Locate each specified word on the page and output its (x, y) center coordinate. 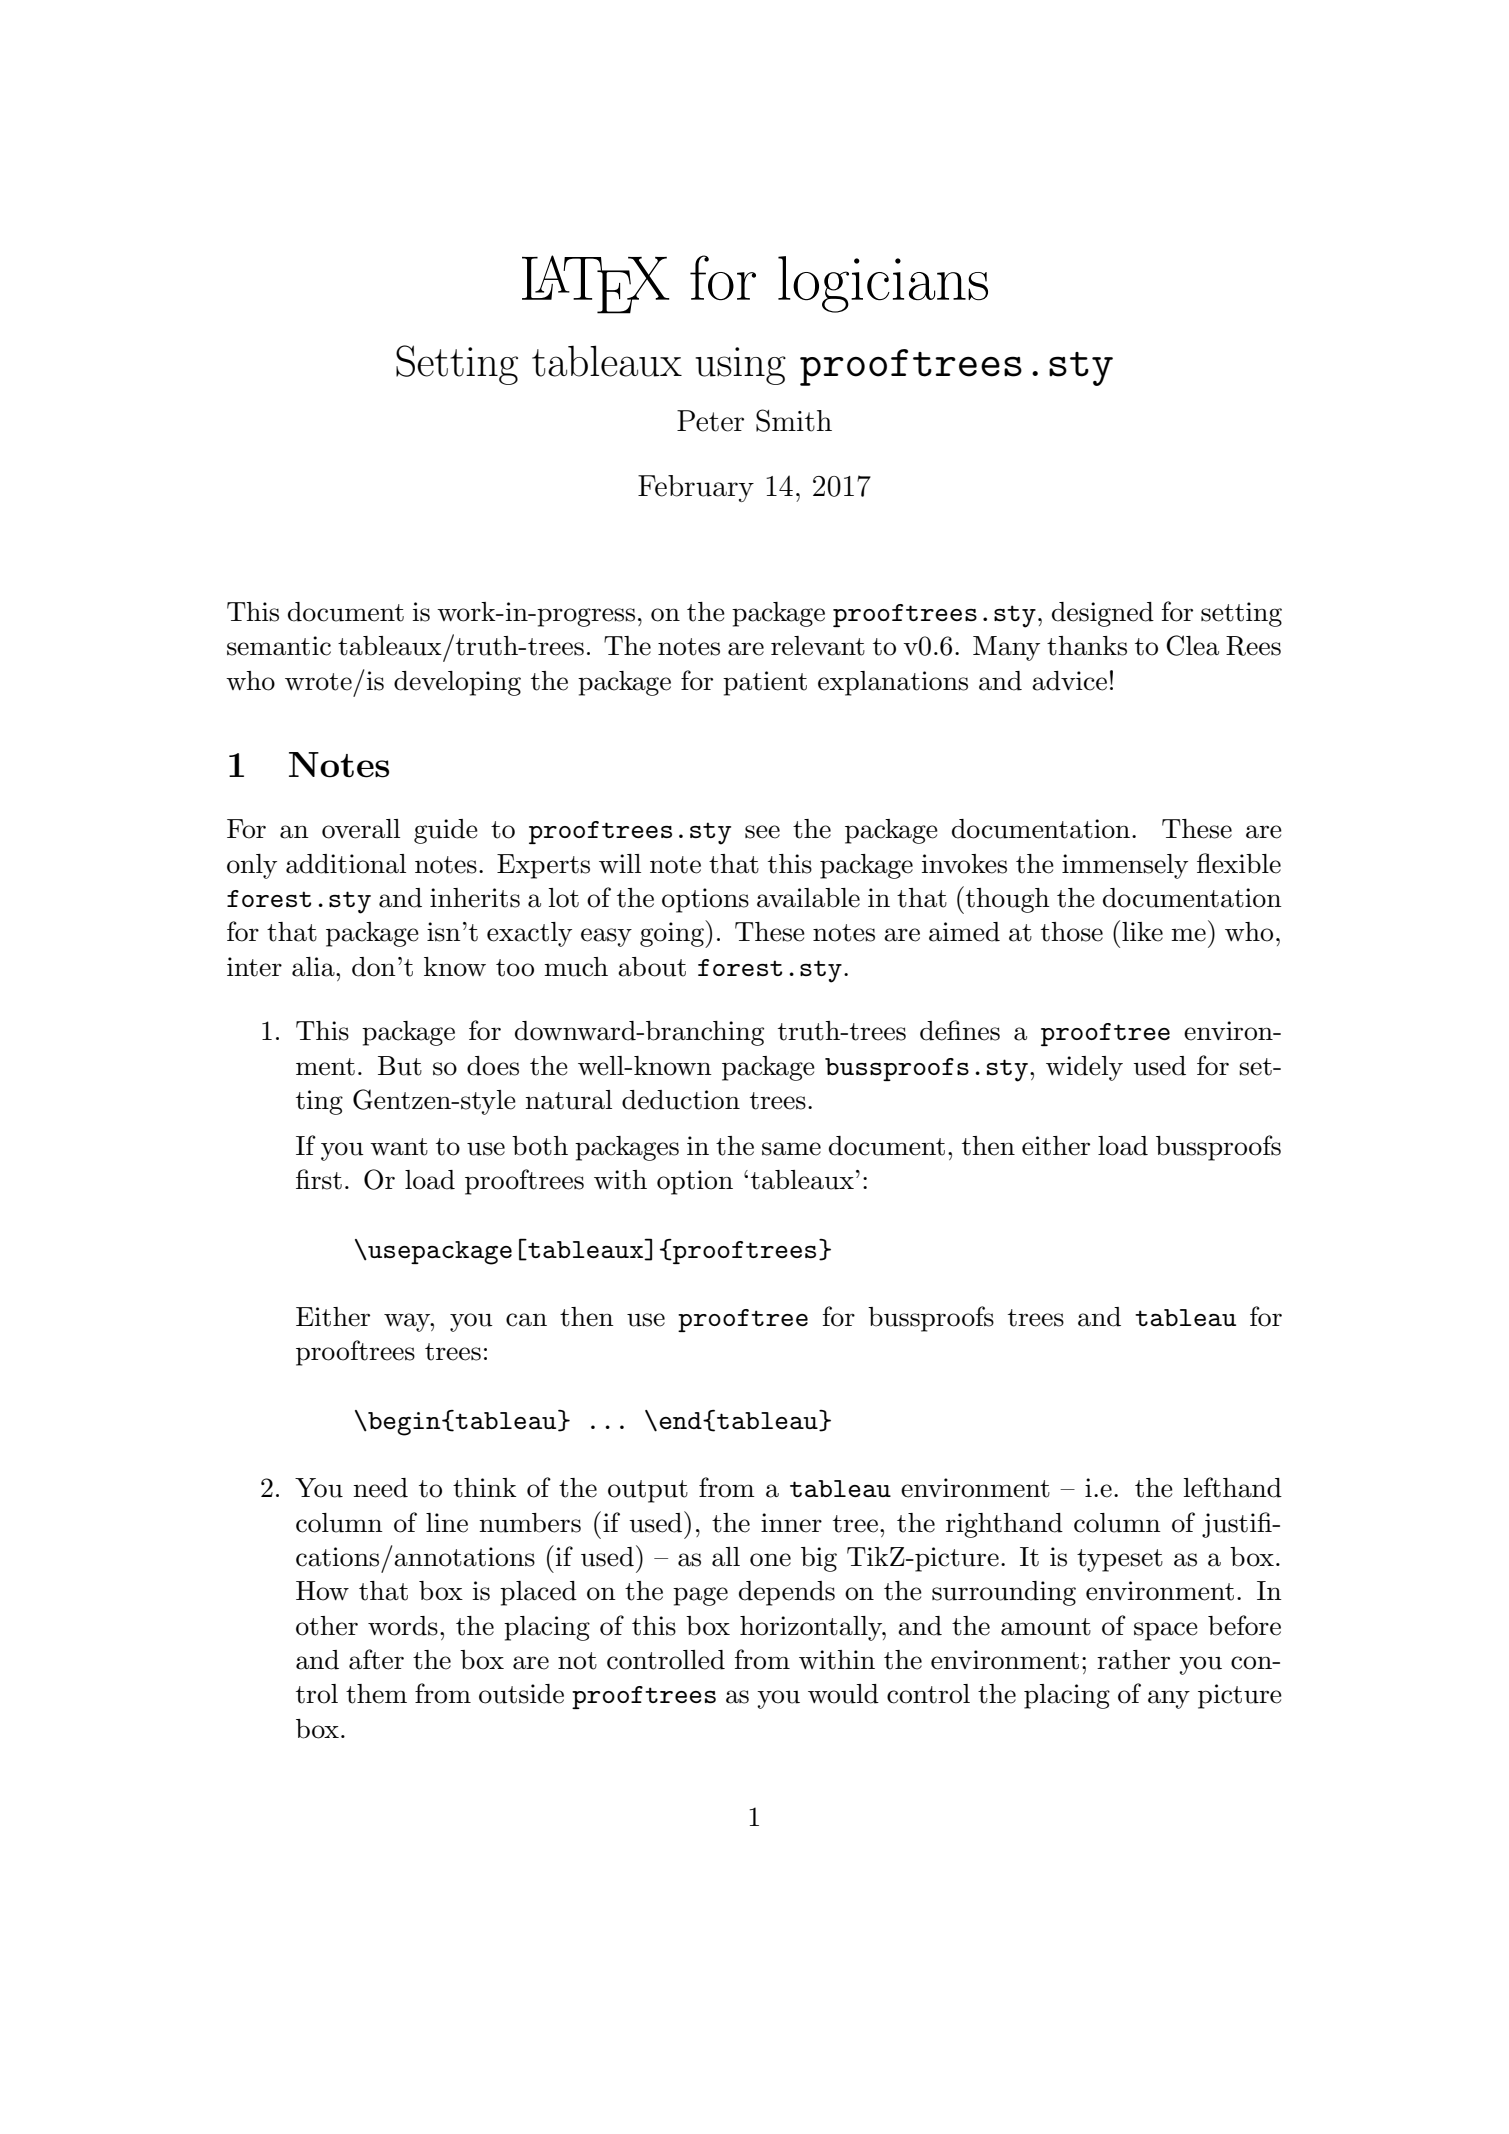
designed (1103, 614)
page (700, 1596)
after (376, 1659)
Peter (710, 421)
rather (1133, 1660)
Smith (794, 420)
